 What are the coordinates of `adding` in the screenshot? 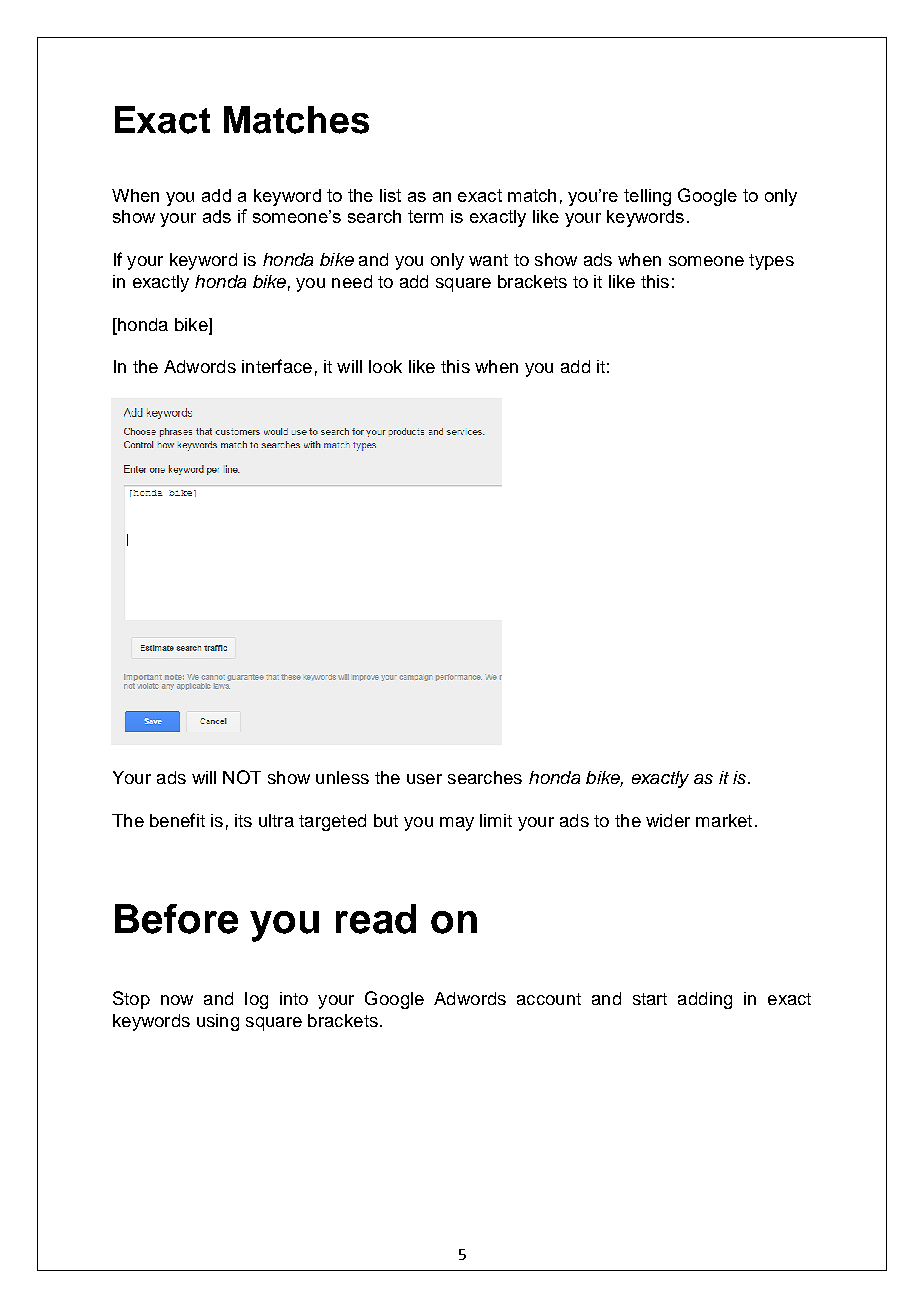 It's located at (705, 1000).
